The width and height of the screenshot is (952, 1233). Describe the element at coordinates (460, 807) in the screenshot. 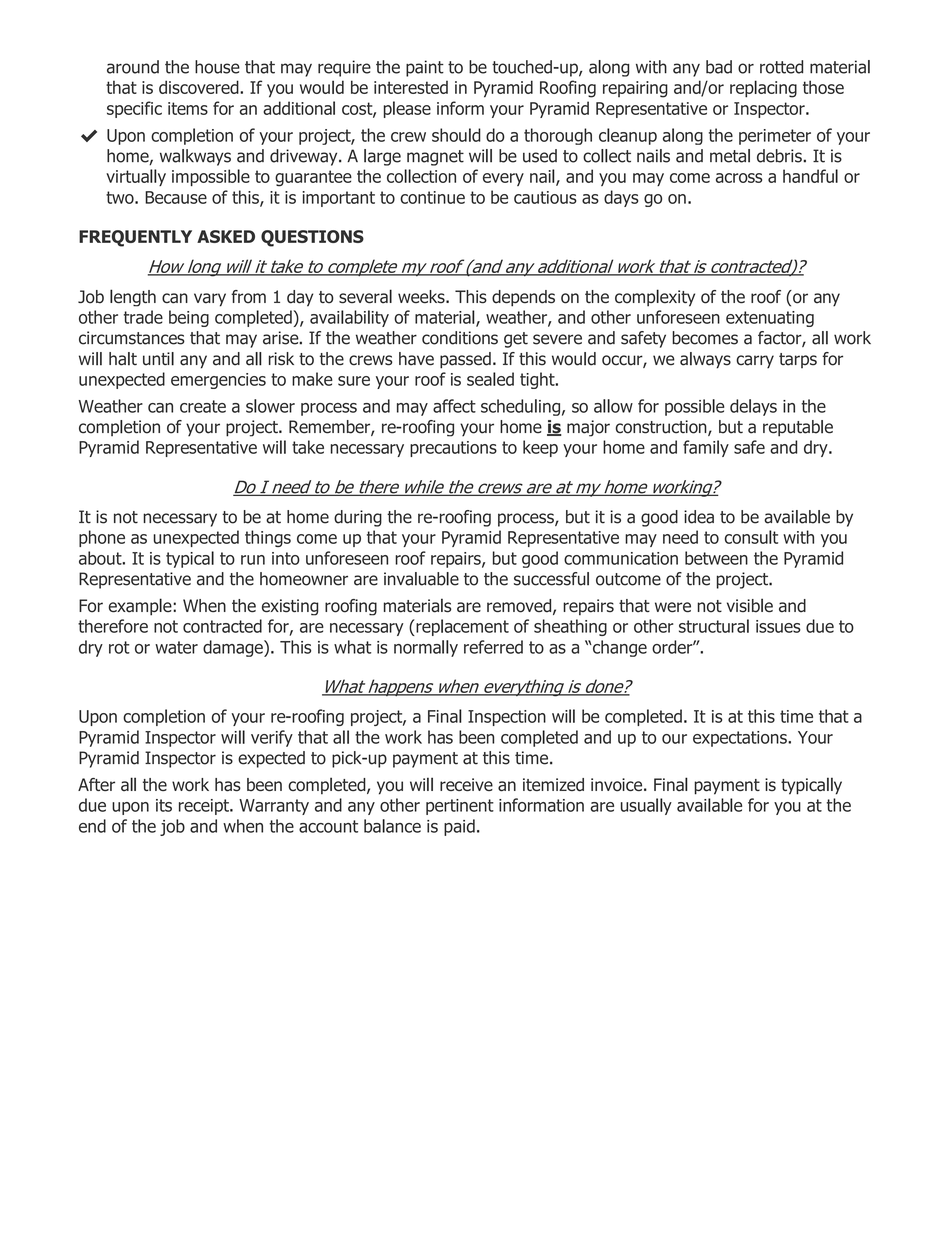

I see `pertinent` at that location.
